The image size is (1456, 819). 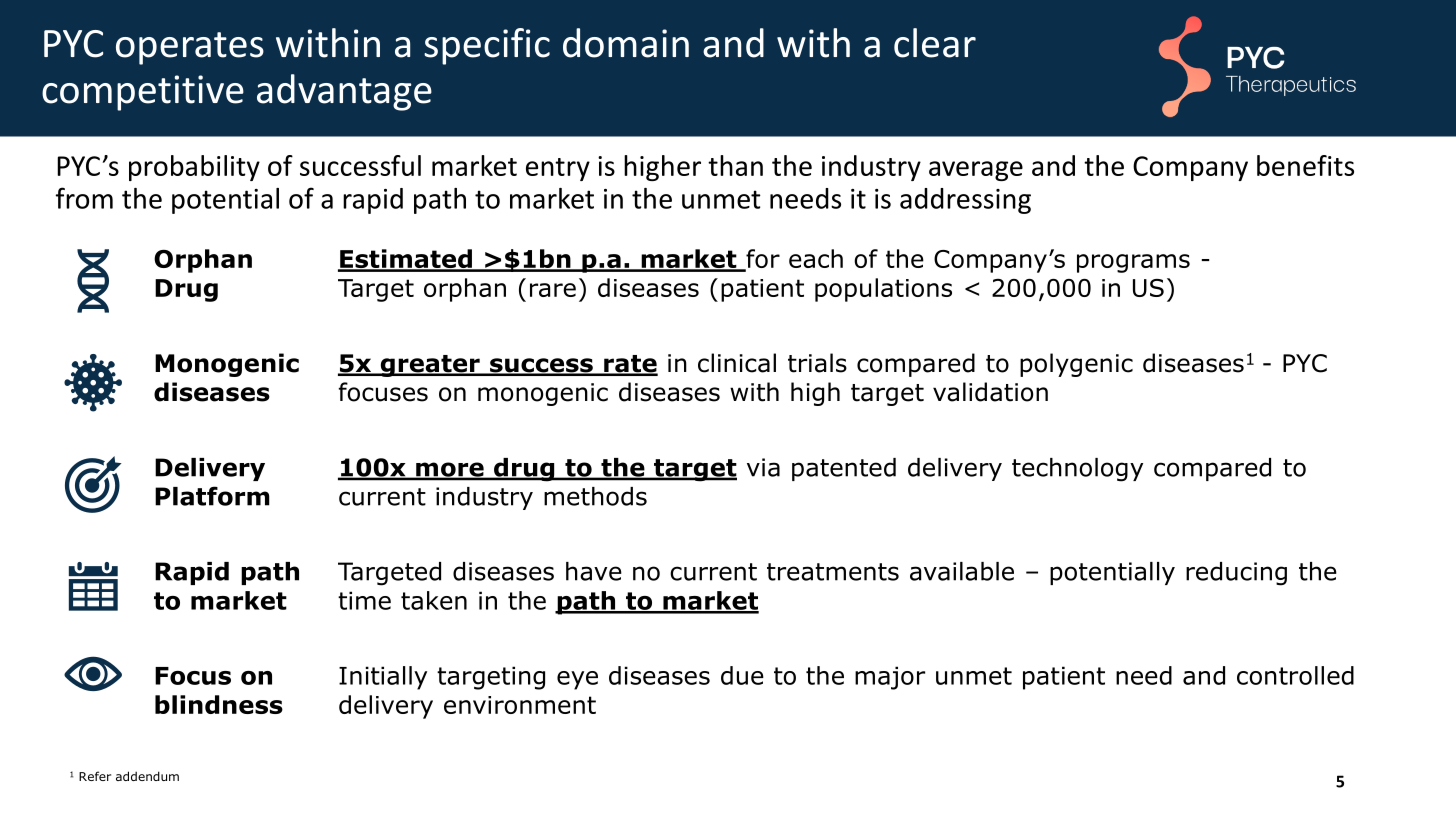 I want to click on addendum, so click(x=147, y=776).
